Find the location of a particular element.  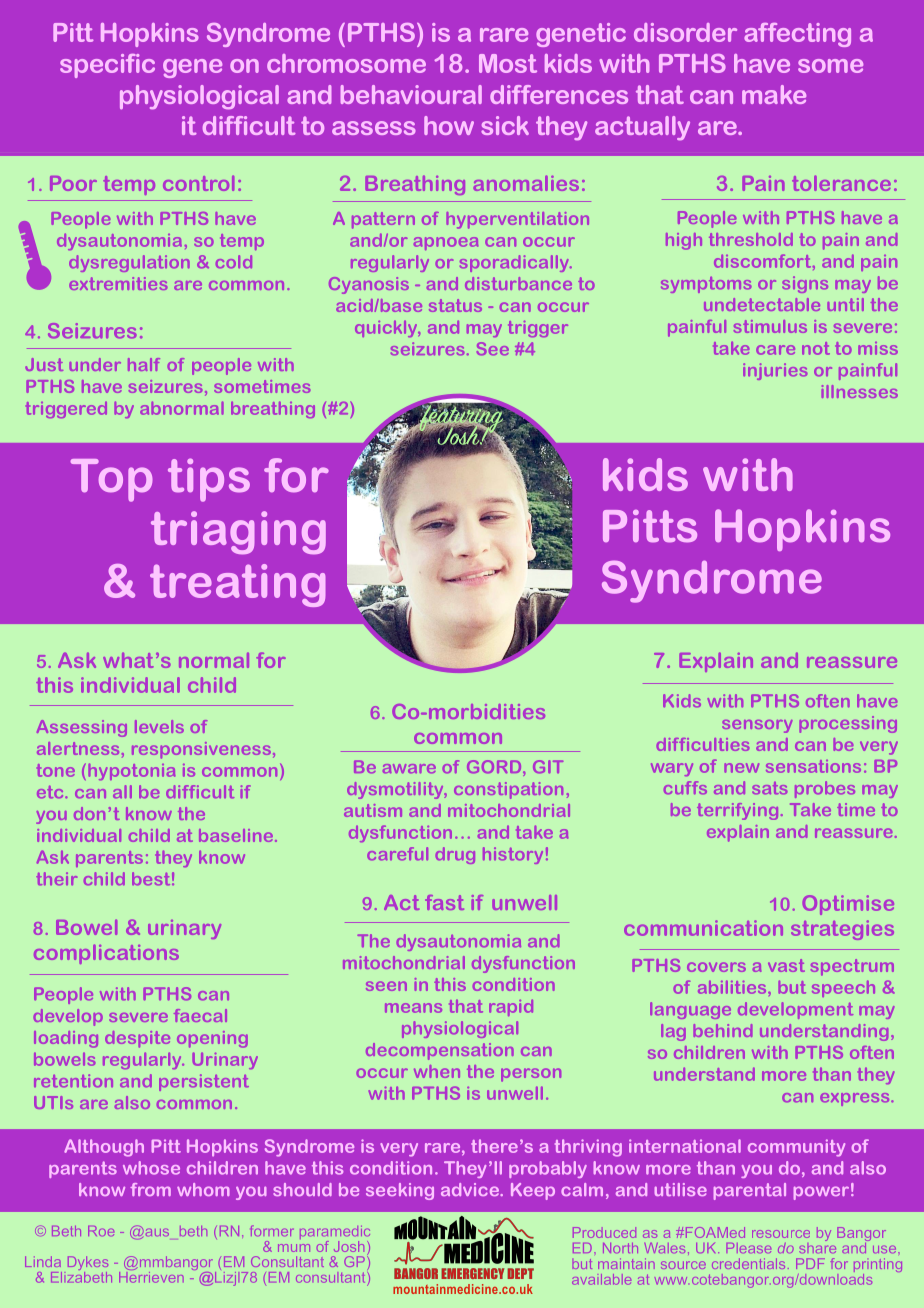

make is located at coordinates (774, 94).
